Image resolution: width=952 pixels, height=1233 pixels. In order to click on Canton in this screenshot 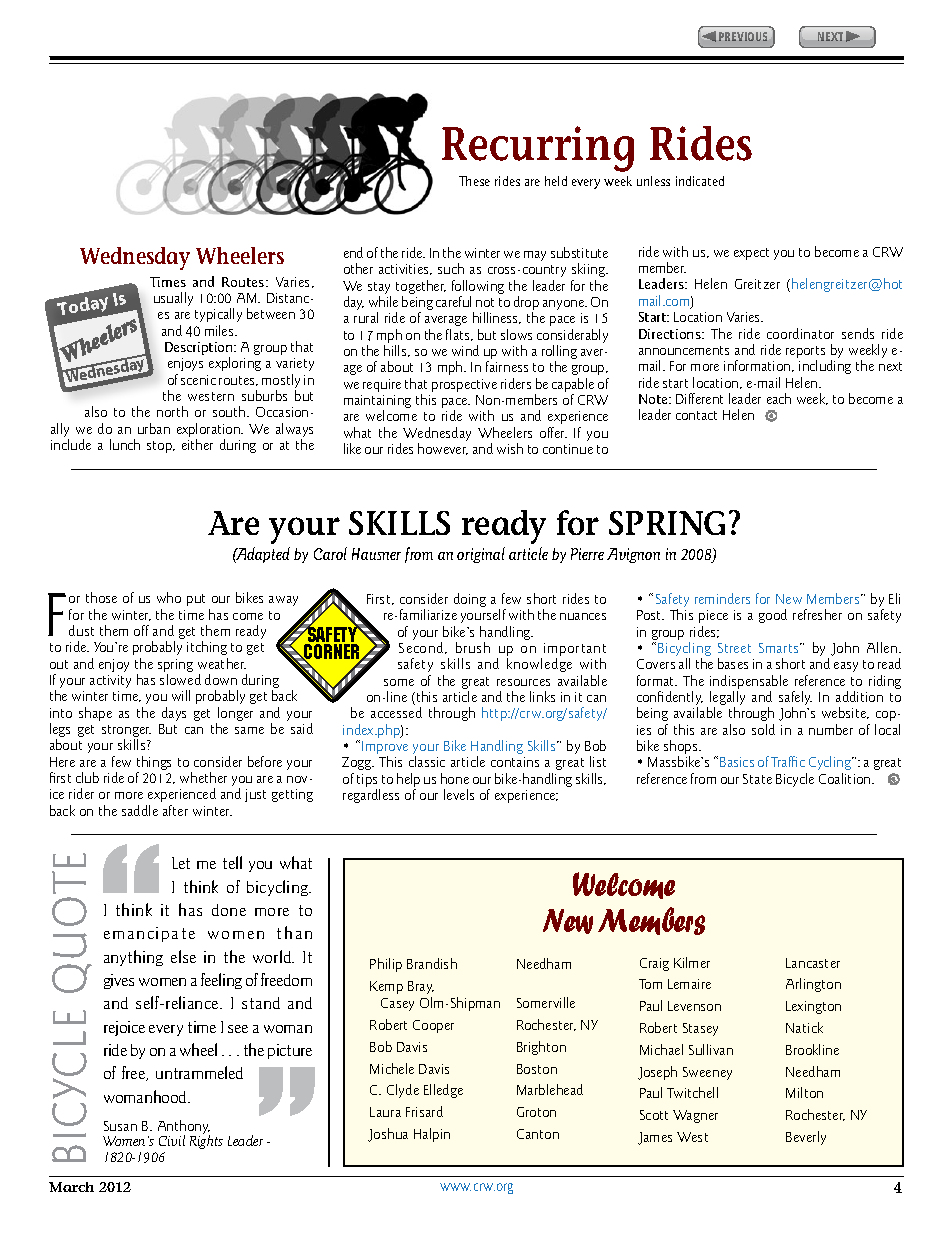, I will do `click(538, 1134)`.
